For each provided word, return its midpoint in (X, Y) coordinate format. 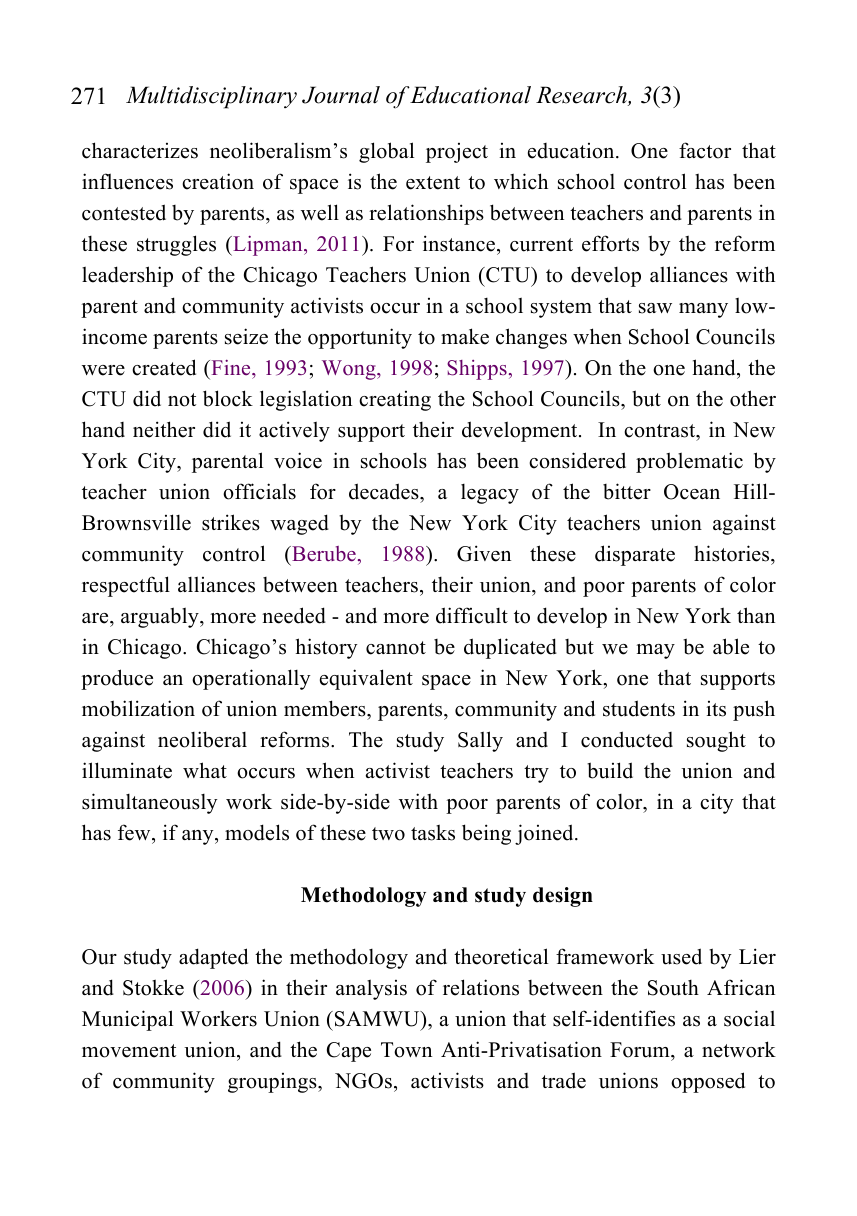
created (164, 367)
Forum (641, 1051)
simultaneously (149, 803)
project (457, 153)
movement (129, 1051)
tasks (433, 832)
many (703, 310)
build (610, 770)
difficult (472, 615)
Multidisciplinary (211, 97)
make (465, 336)
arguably (161, 617)
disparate (635, 555)
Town (406, 1050)
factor (705, 150)
